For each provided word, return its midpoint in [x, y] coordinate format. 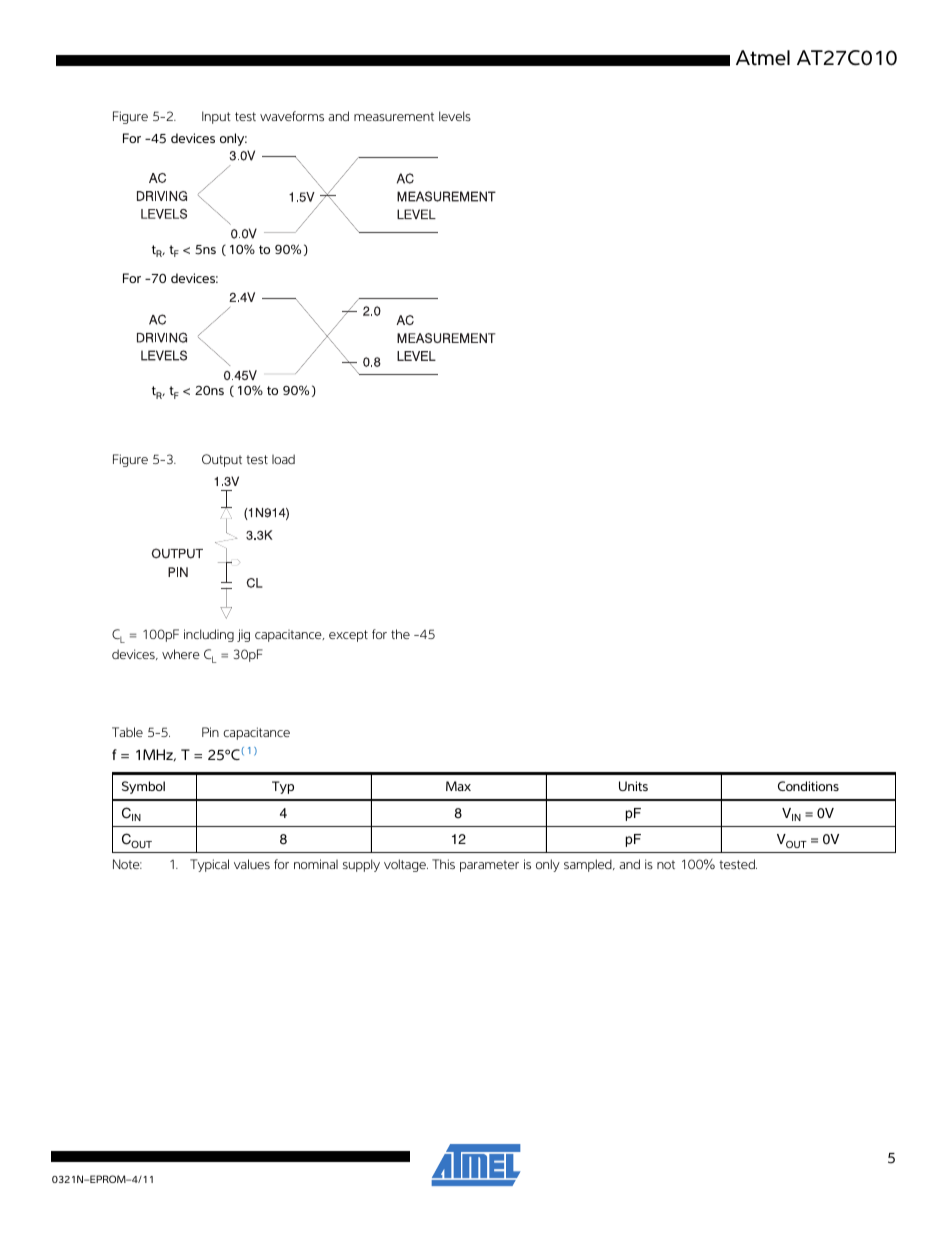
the [400, 634]
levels [455, 116]
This [443, 864]
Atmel [763, 58]
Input [216, 117]
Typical [209, 865]
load [283, 459]
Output [222, 460]
